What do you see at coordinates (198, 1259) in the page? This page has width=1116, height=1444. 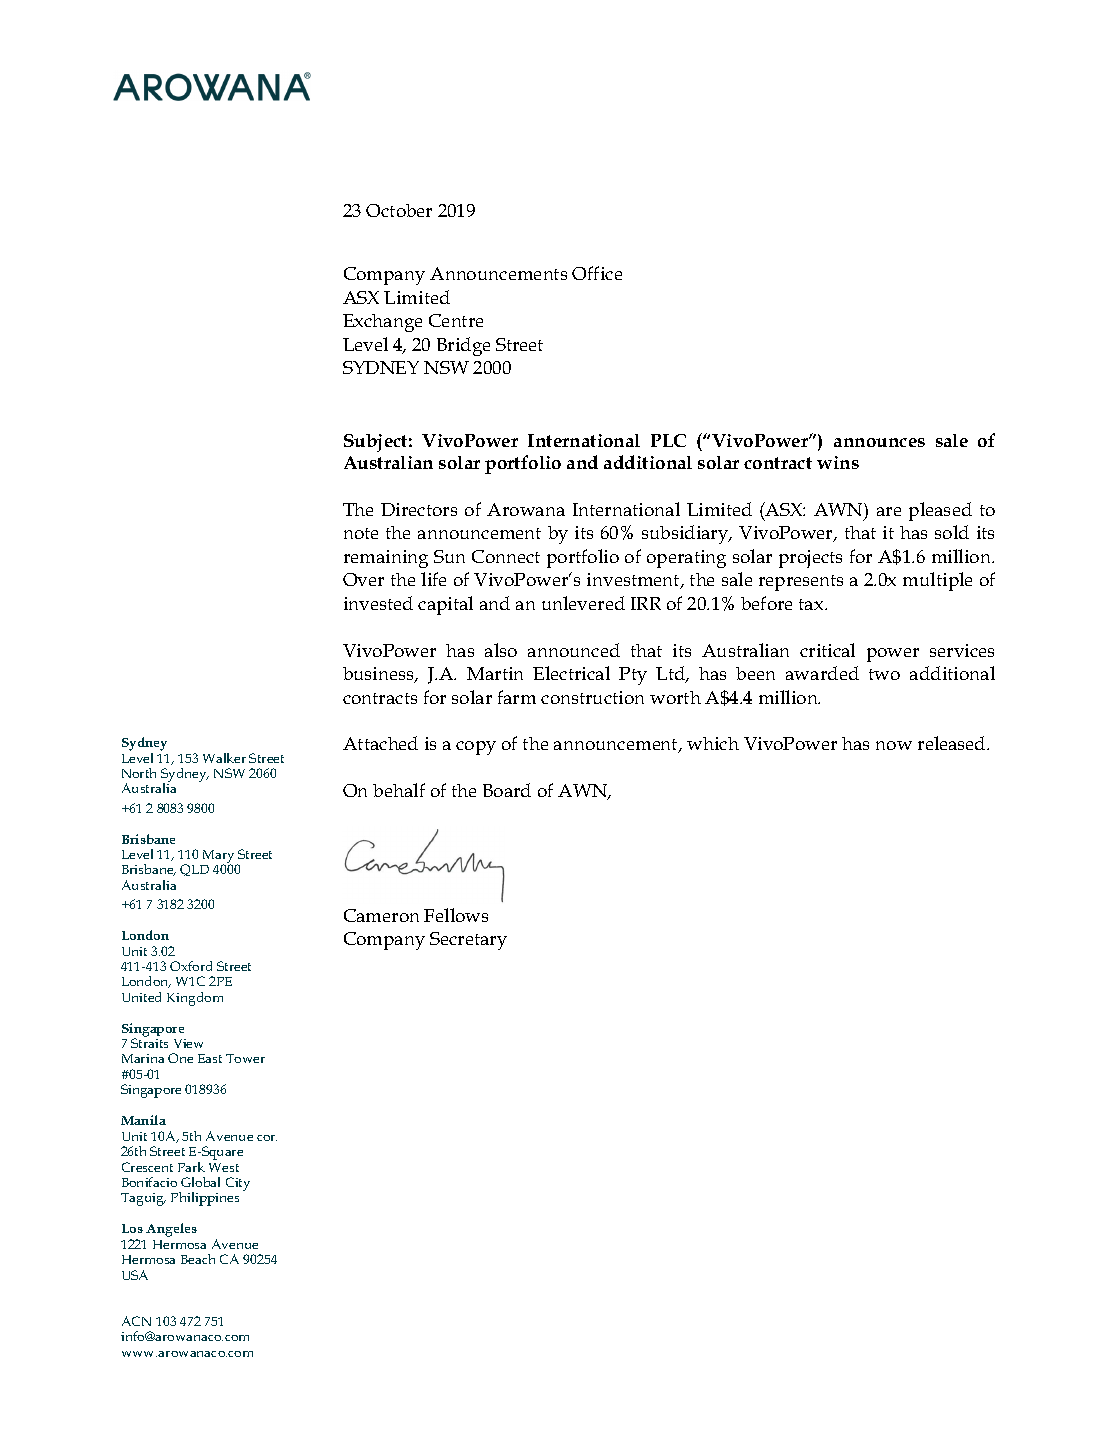 I see `Beach` at bounding box center [198, 1259].
